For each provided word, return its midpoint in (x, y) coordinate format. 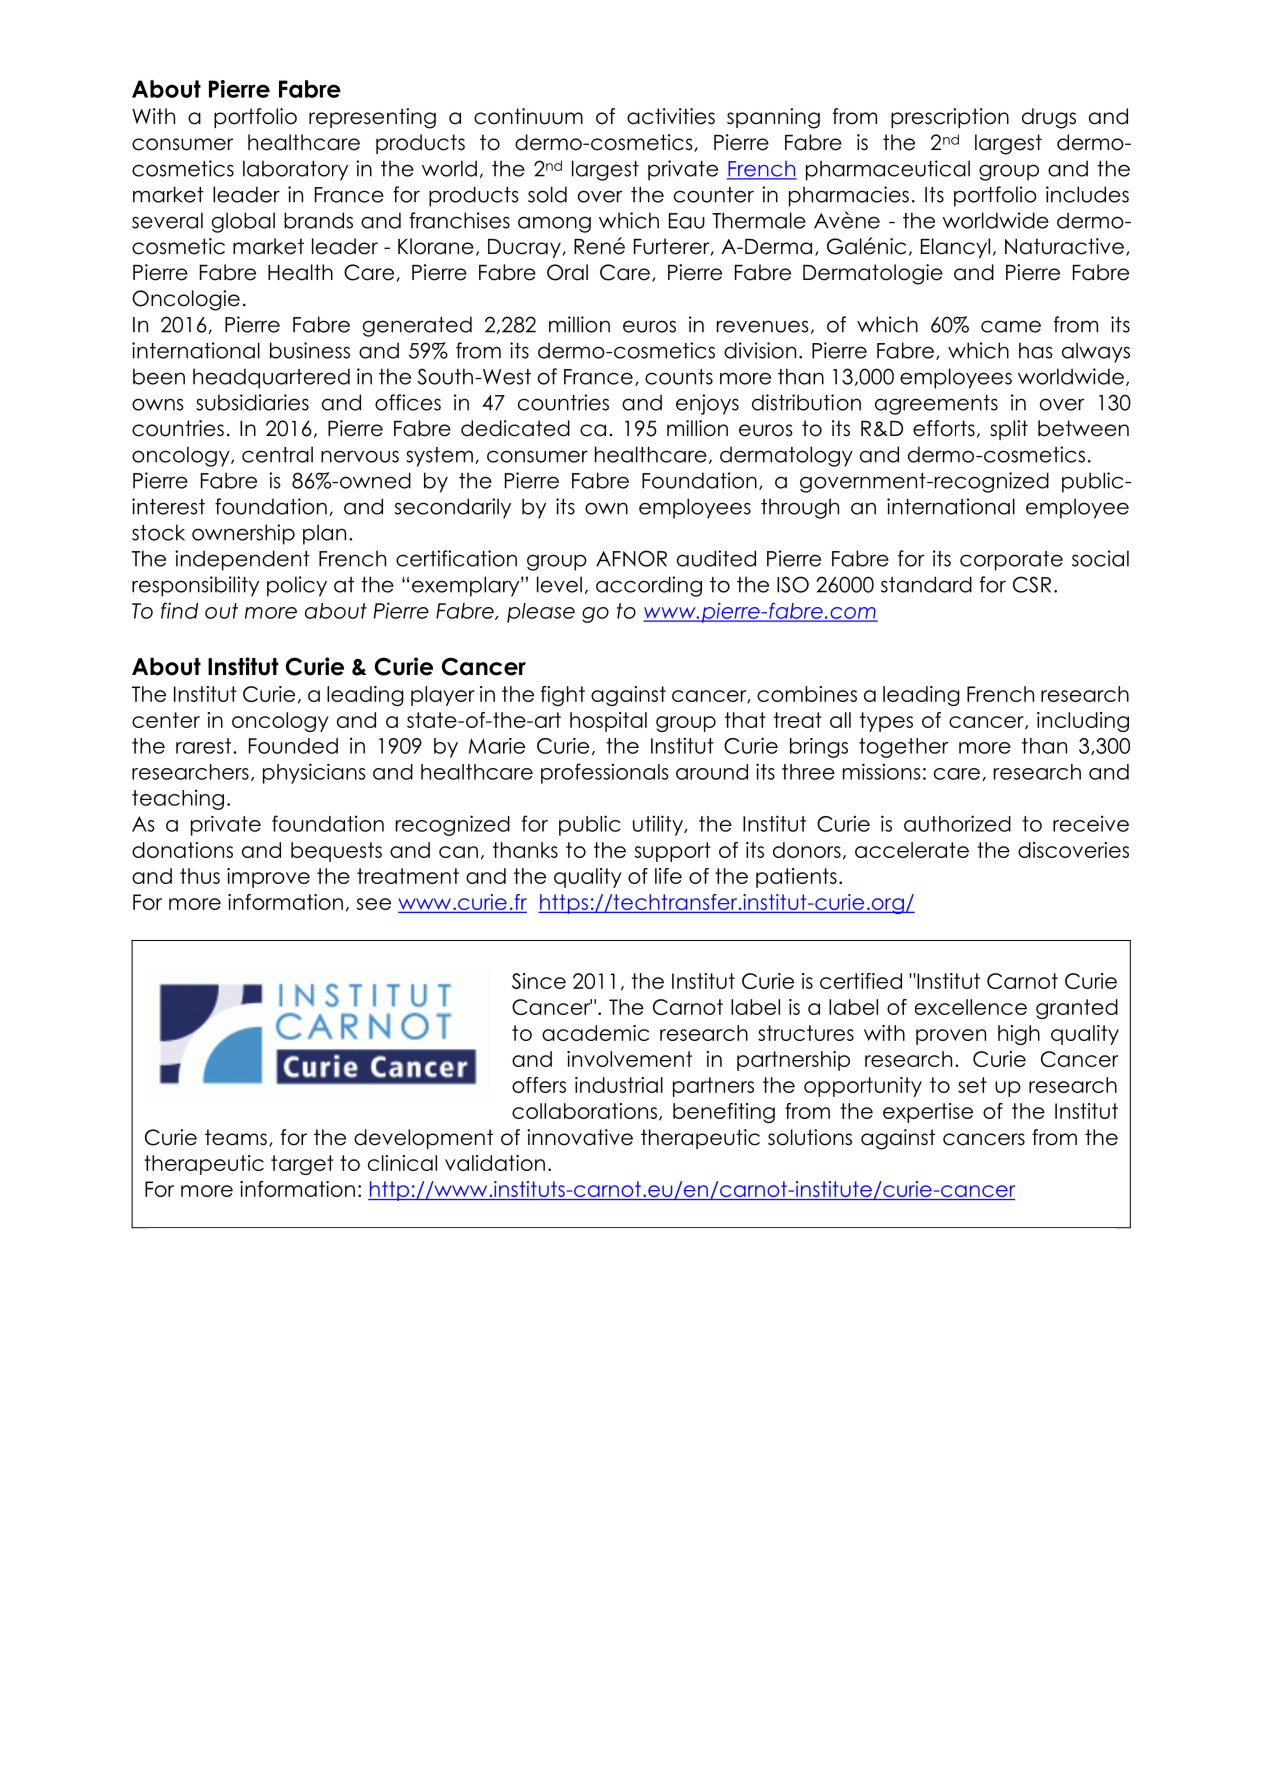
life (668, 876)
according (649, 586)
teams (236, 1137)
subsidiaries (252, 402)
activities (671, 116)
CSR (1032, 584)
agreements (936, 405)
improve (268, 878)
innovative (580, 1137)
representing (372, 118)
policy (297, 586)
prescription (950, 118)
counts (679, 377)
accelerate (912, 850)
